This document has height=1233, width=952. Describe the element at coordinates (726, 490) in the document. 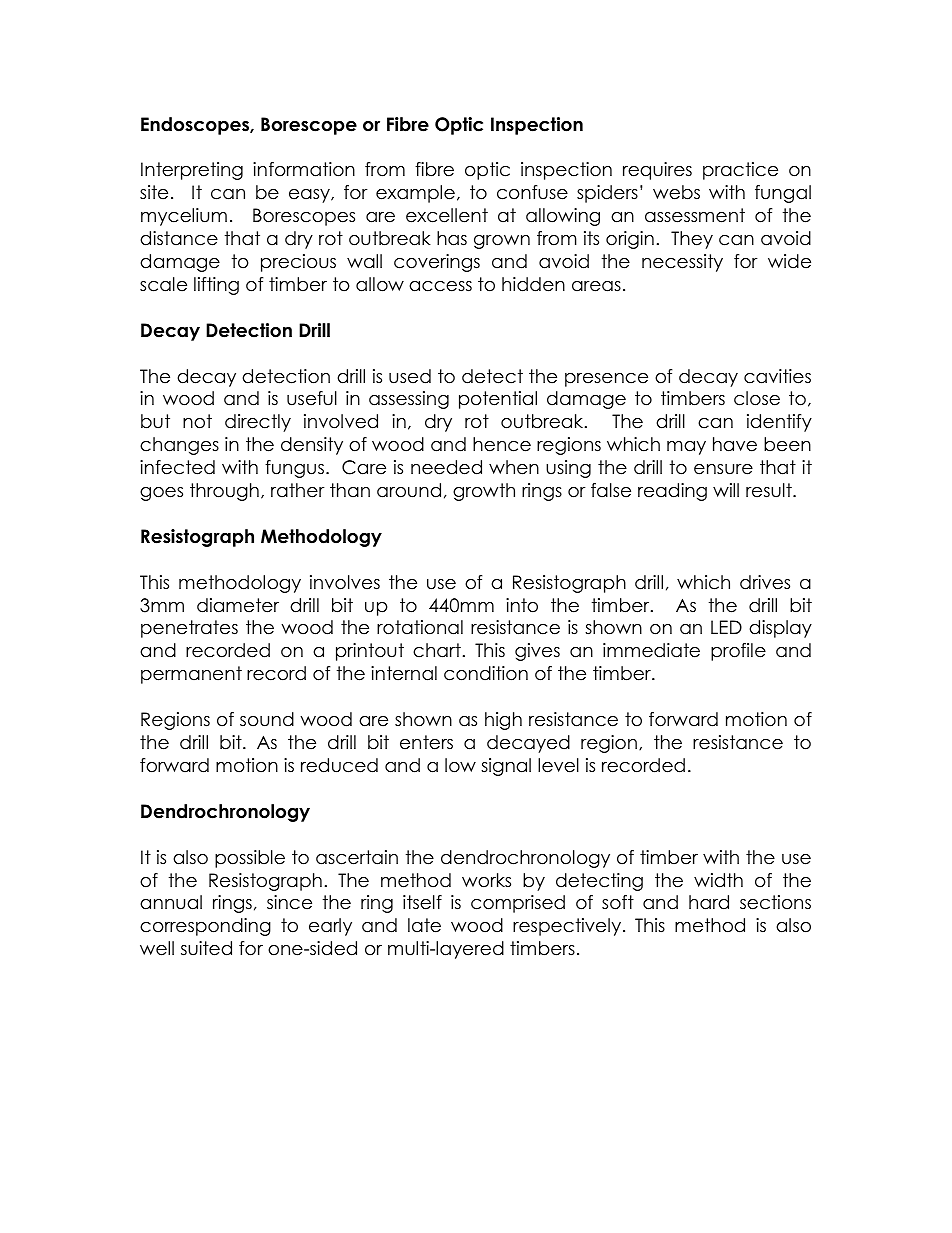

I see `will` at that location.
